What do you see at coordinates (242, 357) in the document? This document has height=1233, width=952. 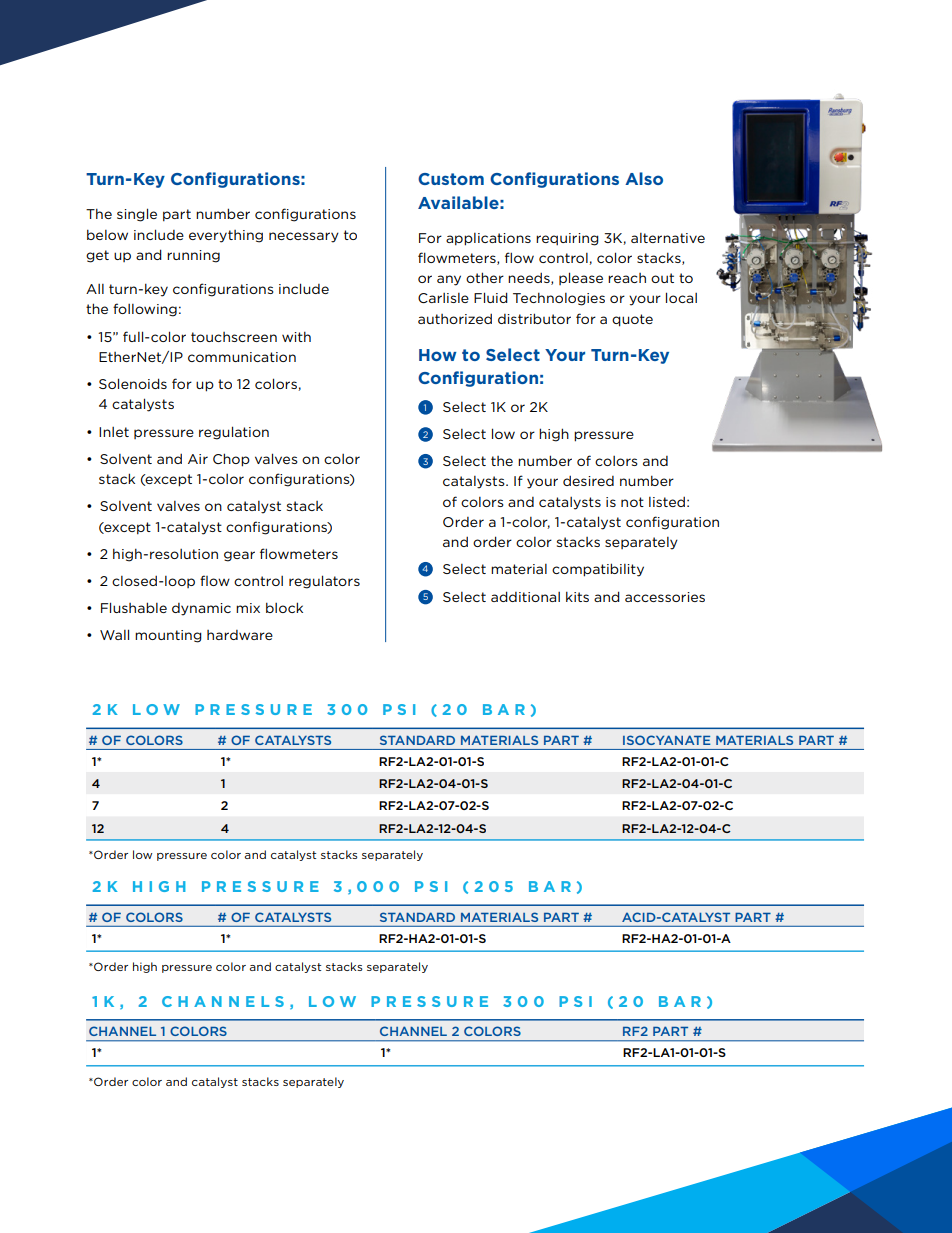 I see `communication` at bounding box center [242, 357].
